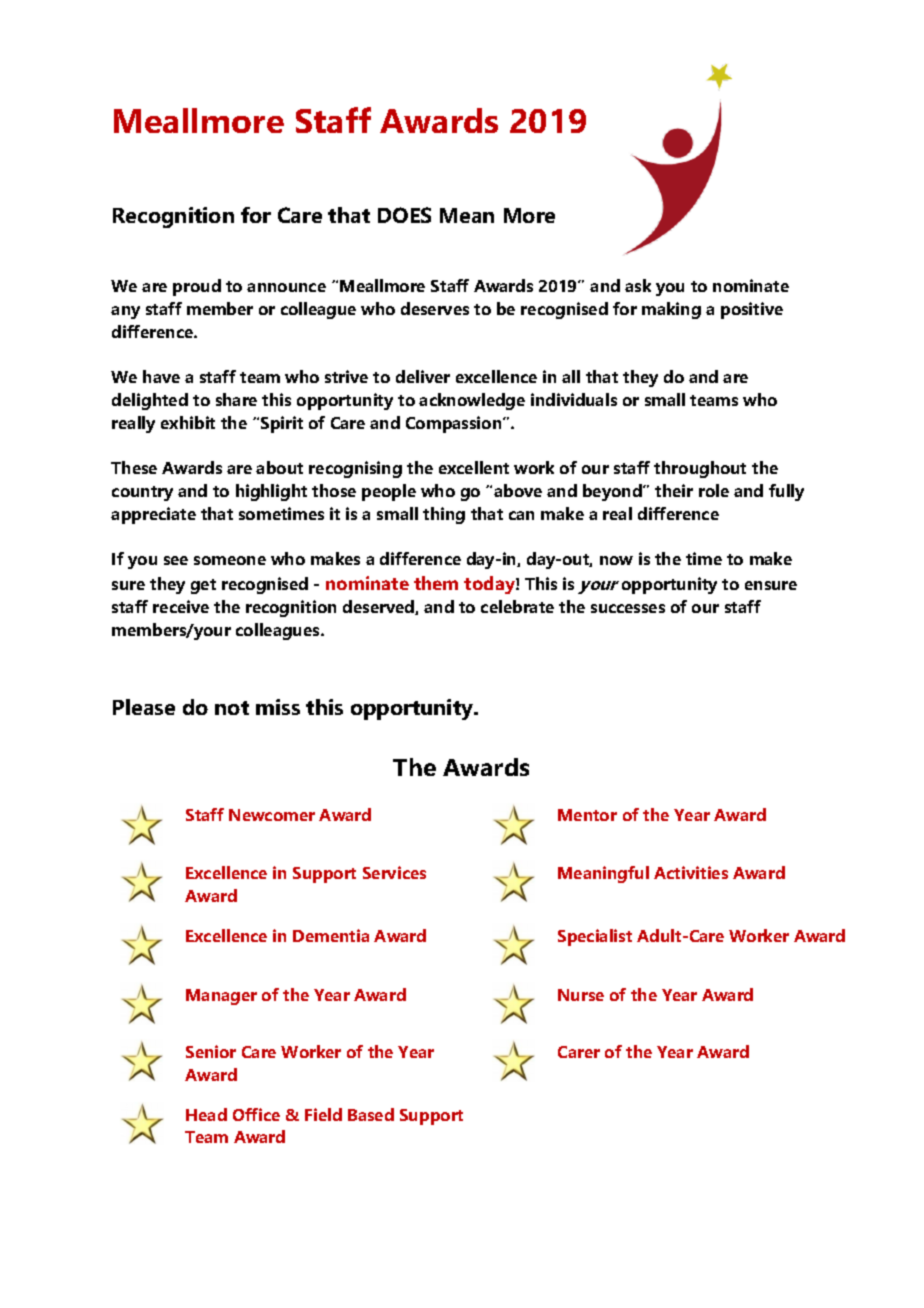 The height and width of the screenshot is (1308, 924). Describe the element at coordinates (404, 215) in the screenshot. I see `DOES` at that location.
